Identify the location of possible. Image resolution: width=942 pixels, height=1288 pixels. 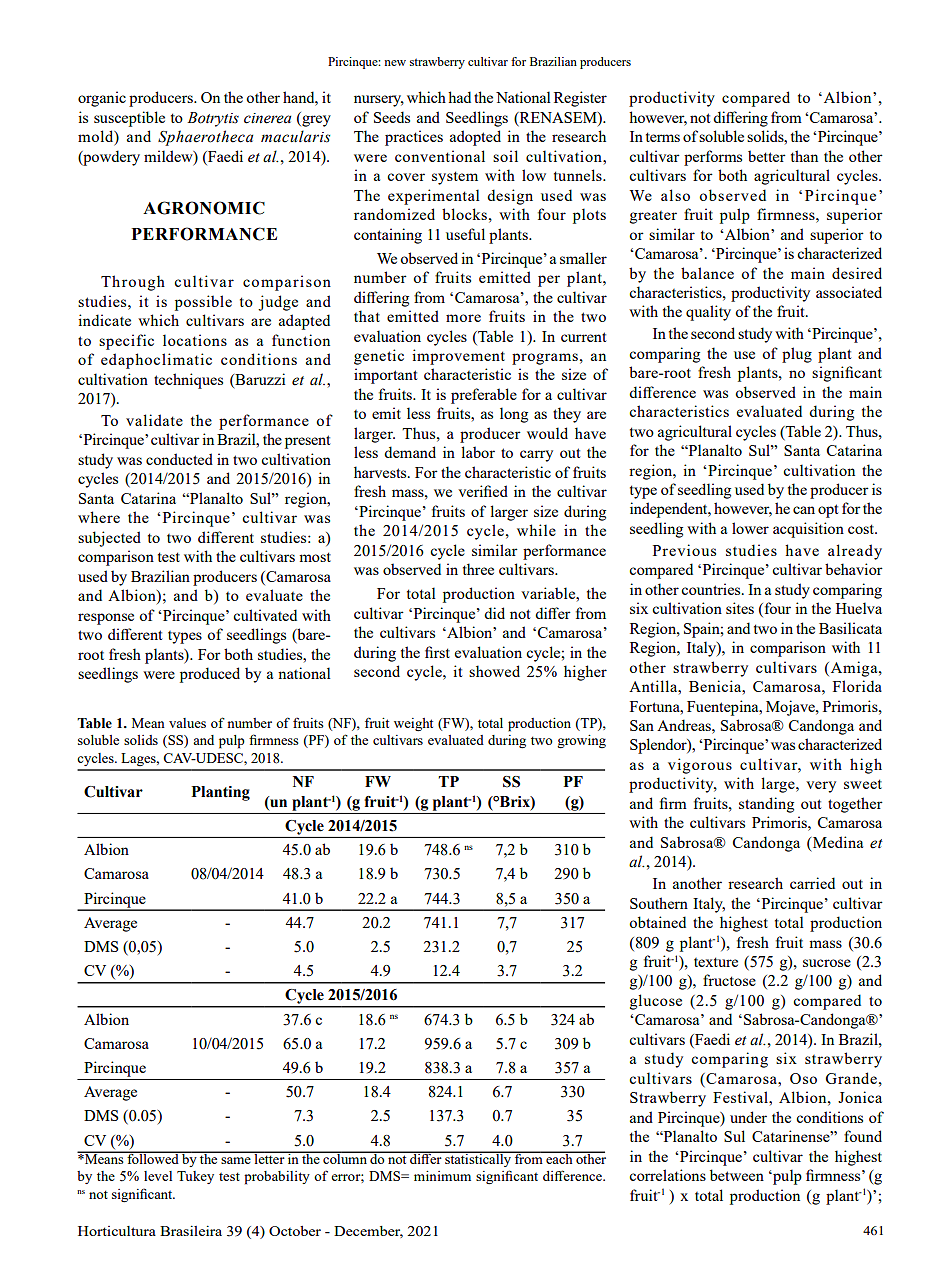
(203, 303).
